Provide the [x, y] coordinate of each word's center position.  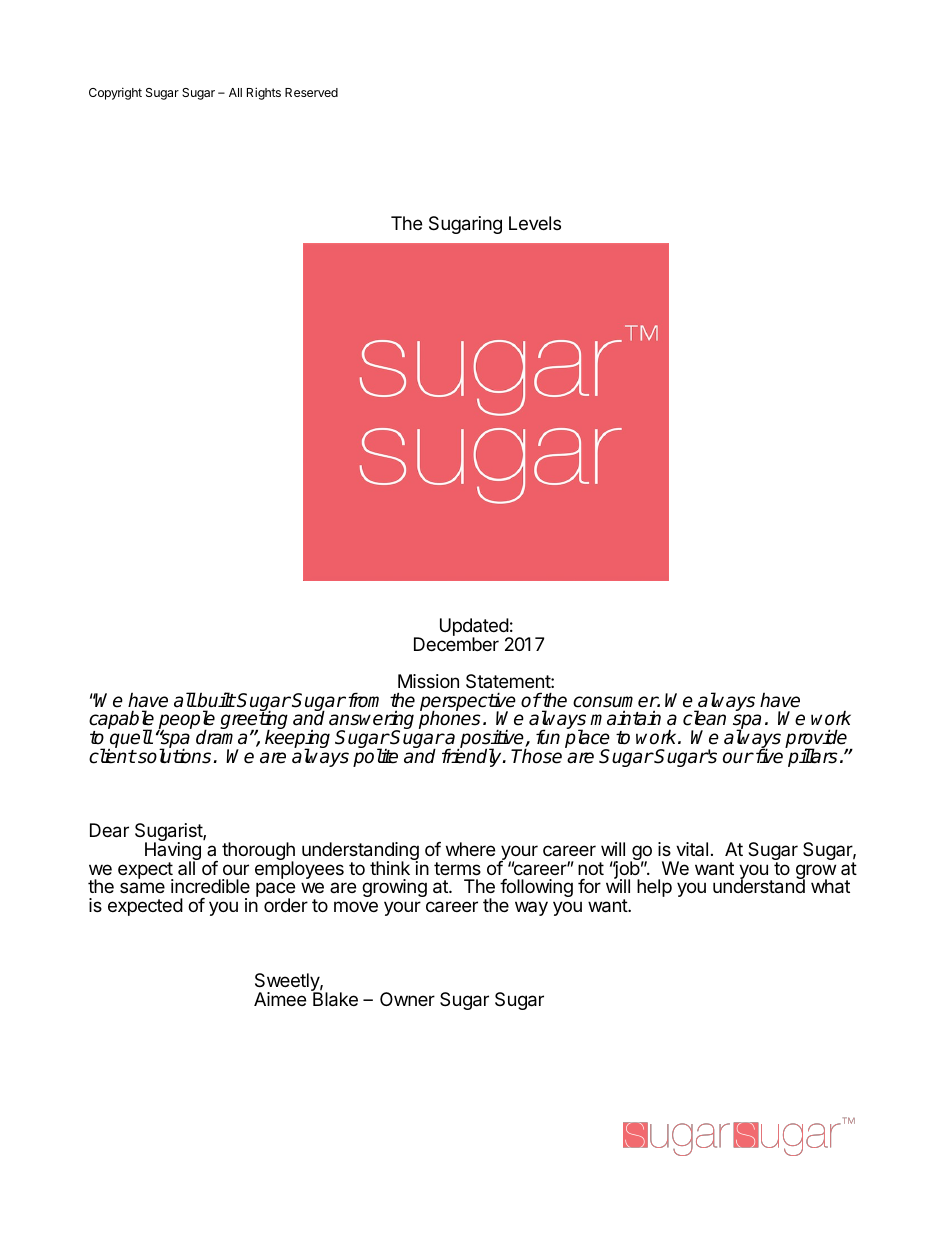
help [654, 888]
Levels [535, 223]
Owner [407, 999]
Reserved [311, 92]
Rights [264, 93]
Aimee [280, 999]
